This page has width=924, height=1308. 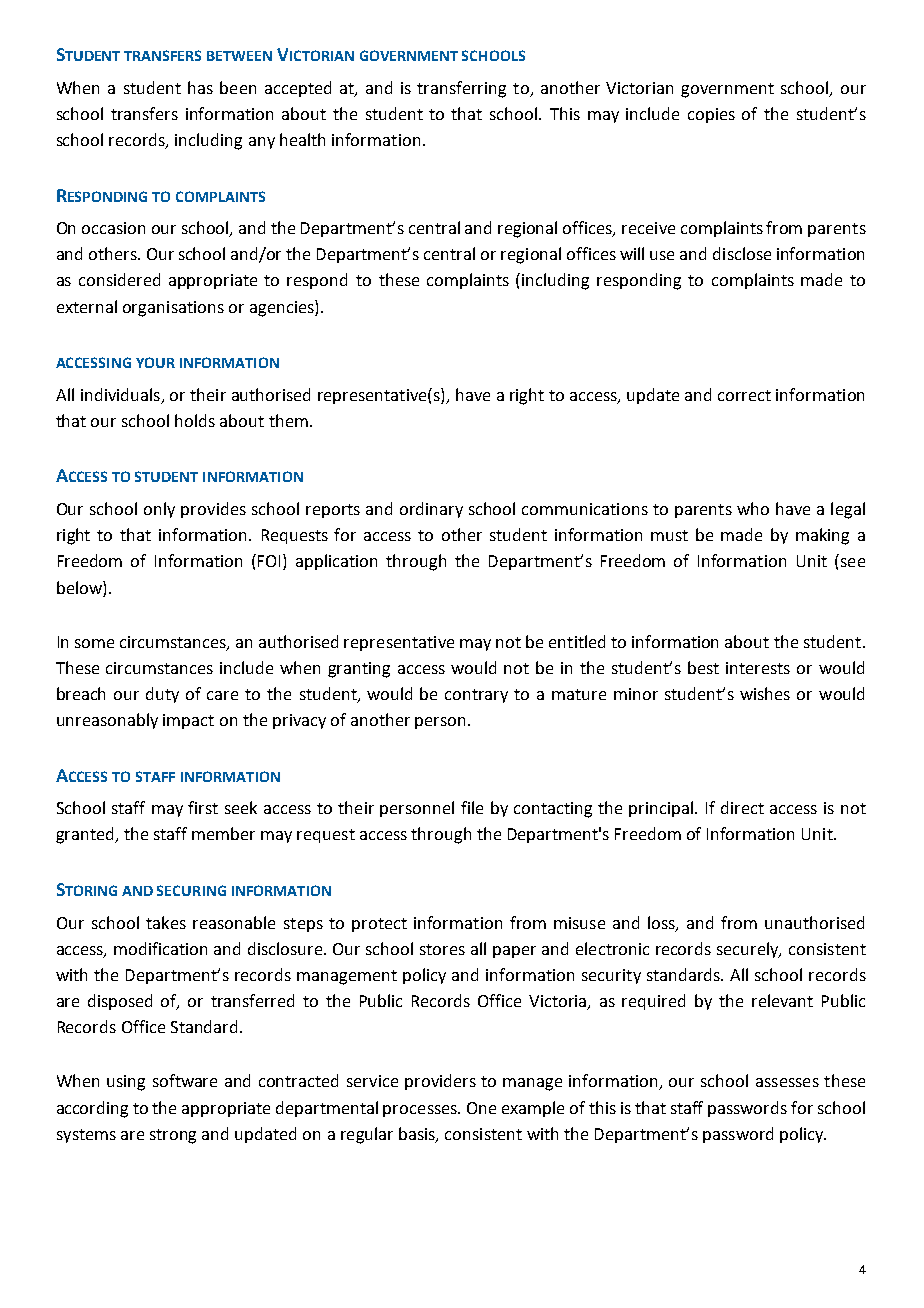 I want to click on file, so click(x=472, y=807).
